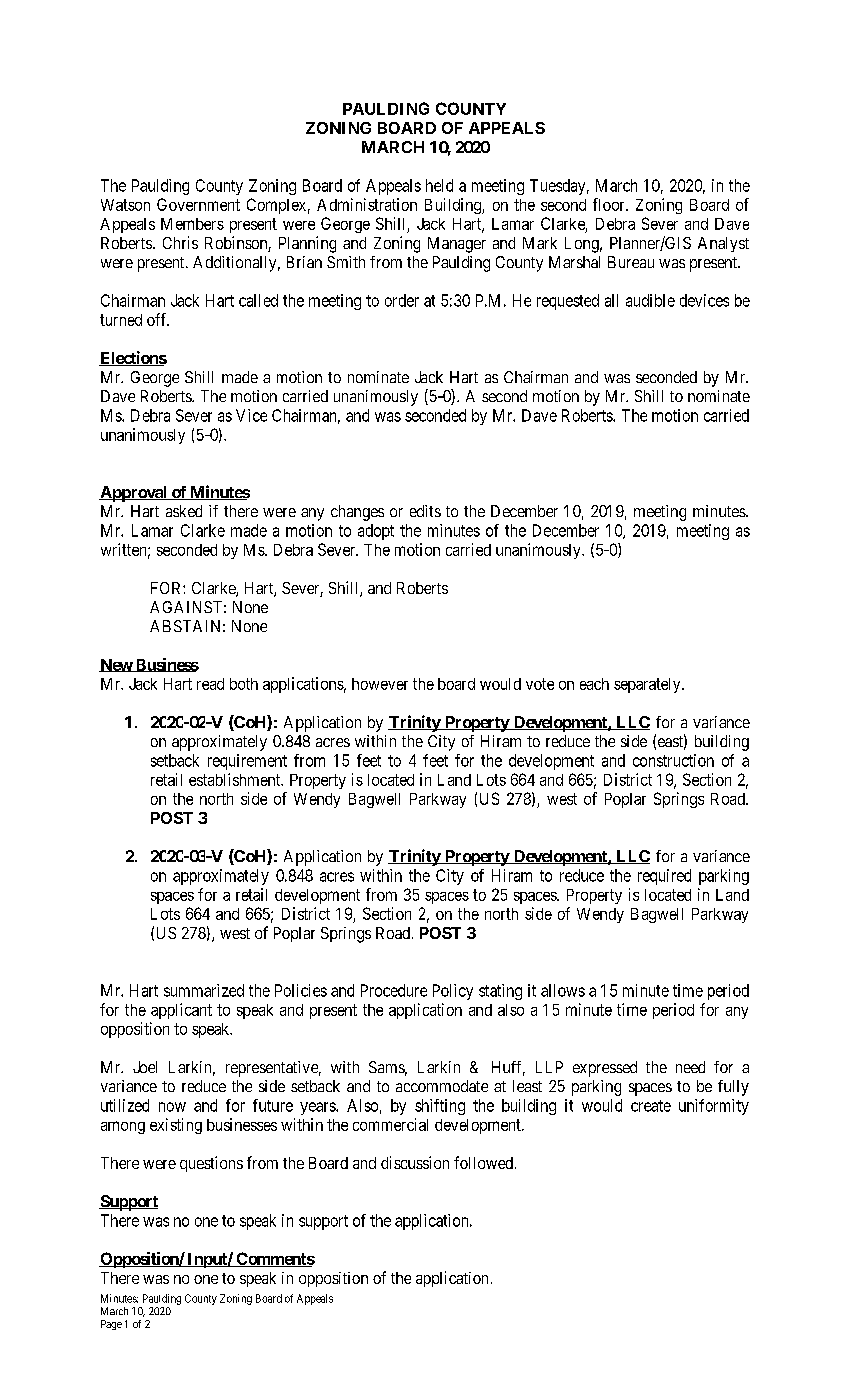  I want to click on Members, so click(192, 224).
